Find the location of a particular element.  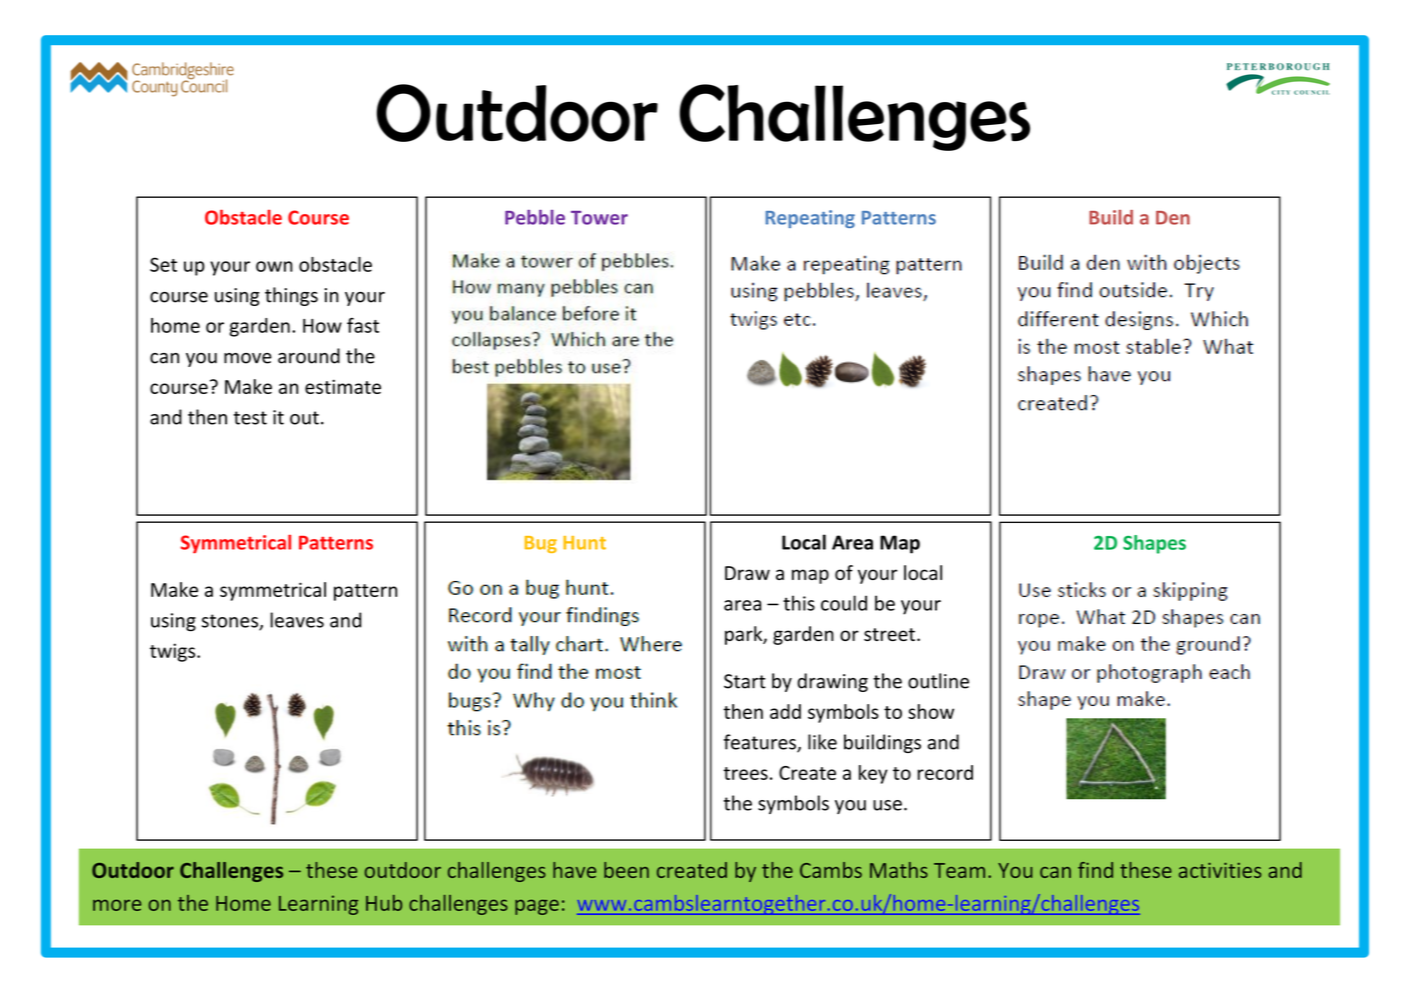

Hunt is located at coordinates (584, 543).
